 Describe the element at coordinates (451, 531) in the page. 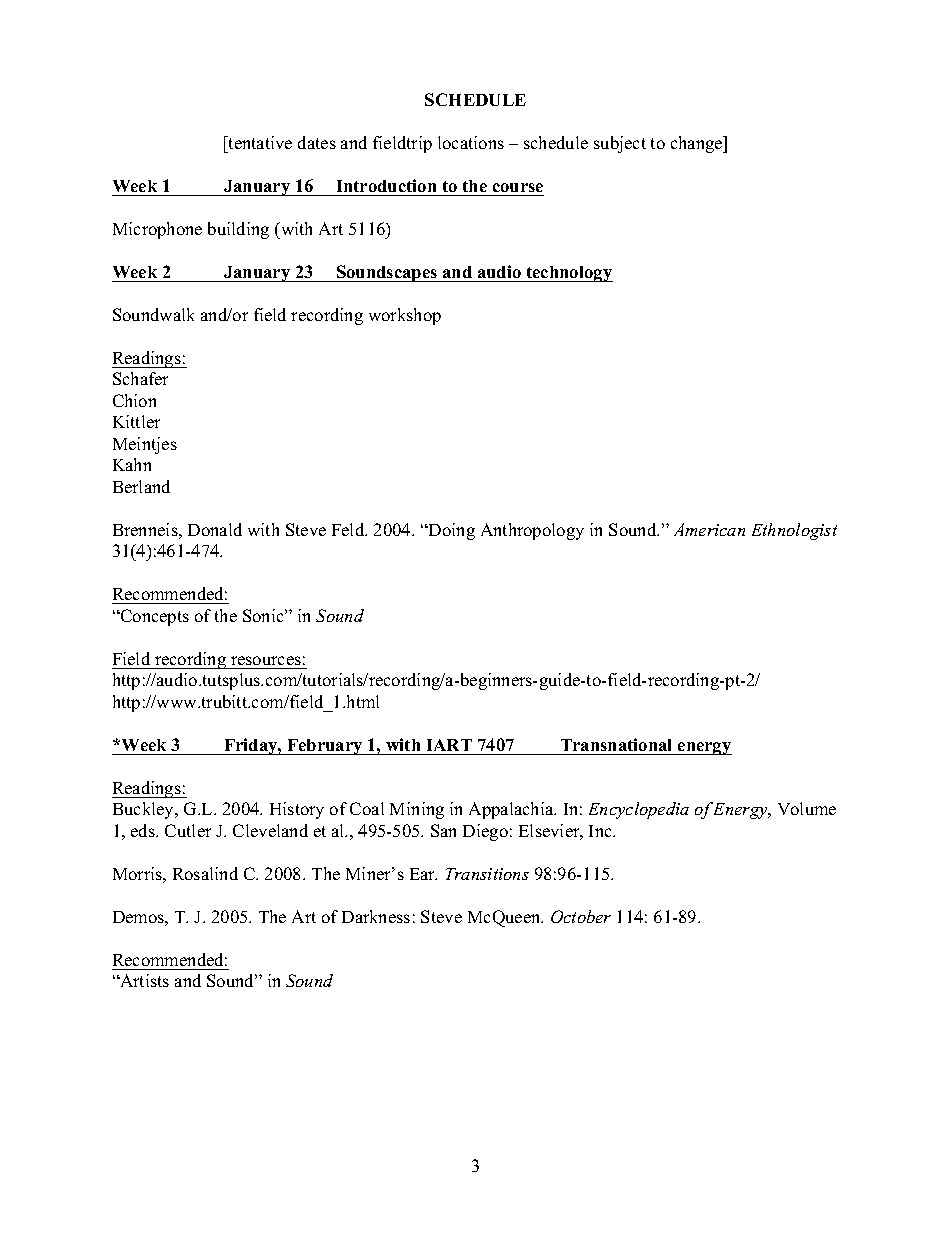

I see `Doing` at that location.
